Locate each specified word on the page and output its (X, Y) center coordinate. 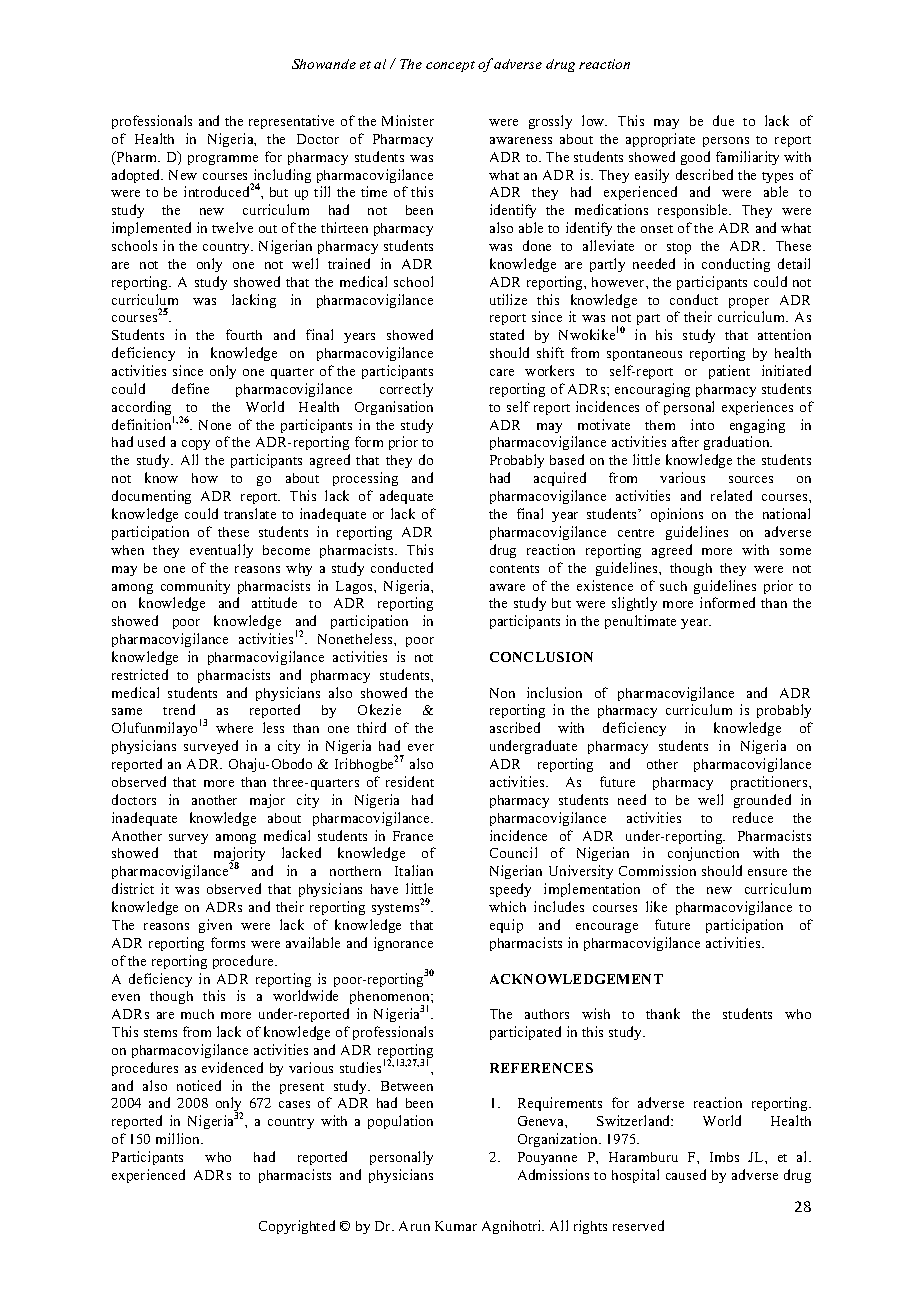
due (723, 120)
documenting (151, 497)
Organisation (394, 408)
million (179, 1138)
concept (450, 66)
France (413, 836)
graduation (738, 443)
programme (223, 160)
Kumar (456, 1226)
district (133, 888)
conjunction (703, 854)
